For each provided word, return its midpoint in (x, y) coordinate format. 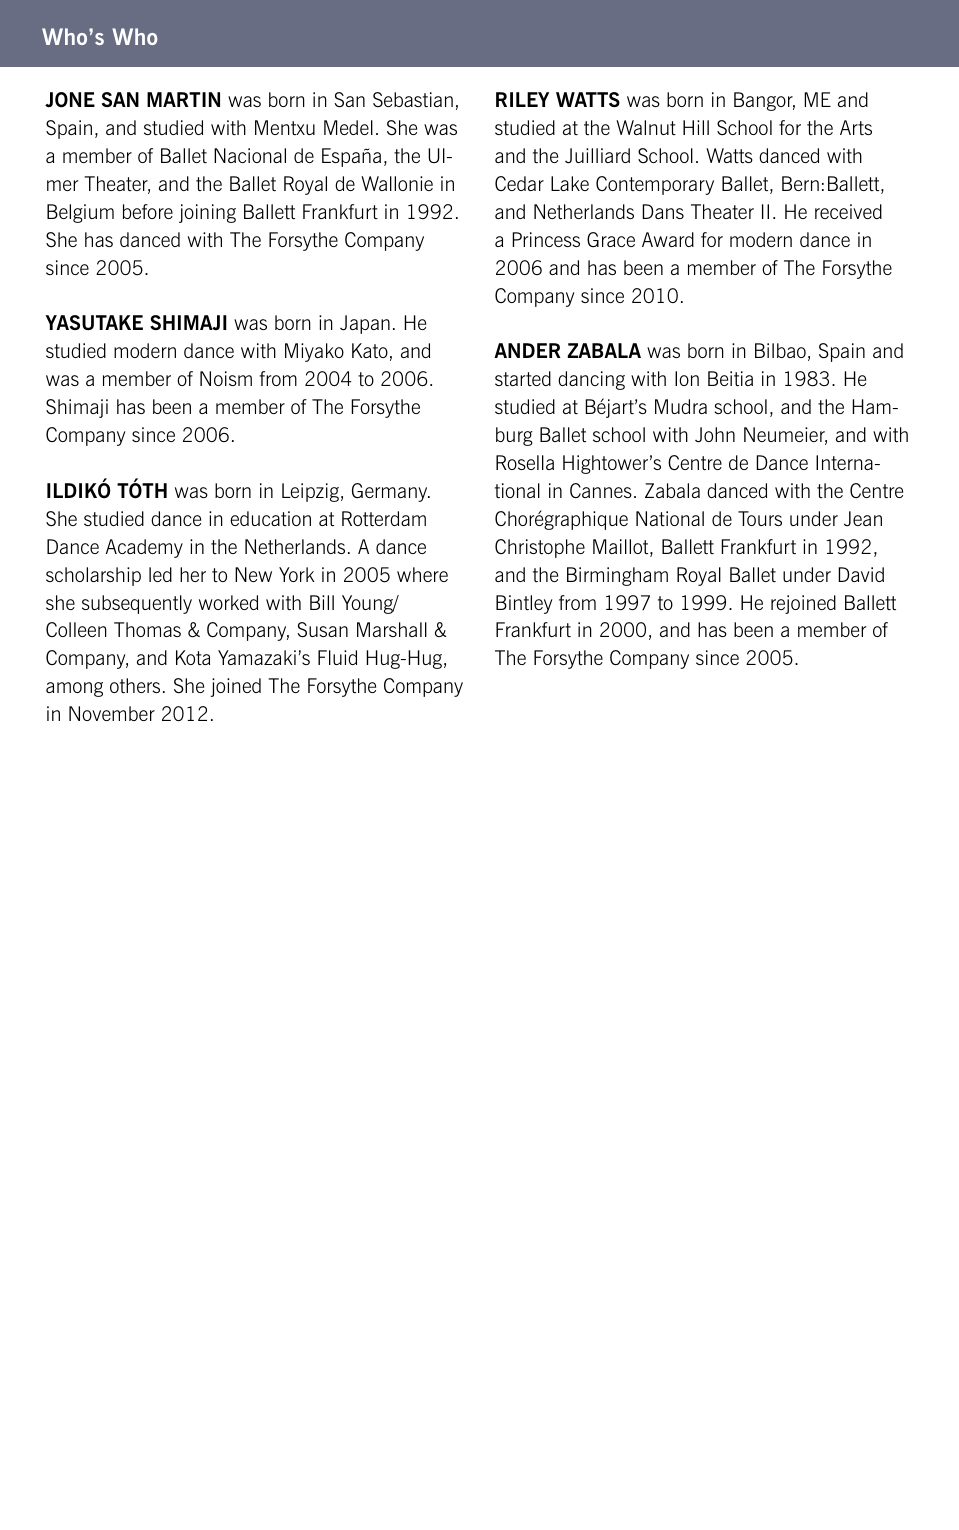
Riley (522, 99)
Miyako (314, 352)
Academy (144, 548)
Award (668, 239)
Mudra (681, 406)
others (135, 685)
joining (207, 213)
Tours (760, 518)
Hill (696, 127)
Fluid (337, 657)
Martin (183, 99)
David (861, 574)
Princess (546, 239)
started (523, 378)
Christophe (540, 548)
